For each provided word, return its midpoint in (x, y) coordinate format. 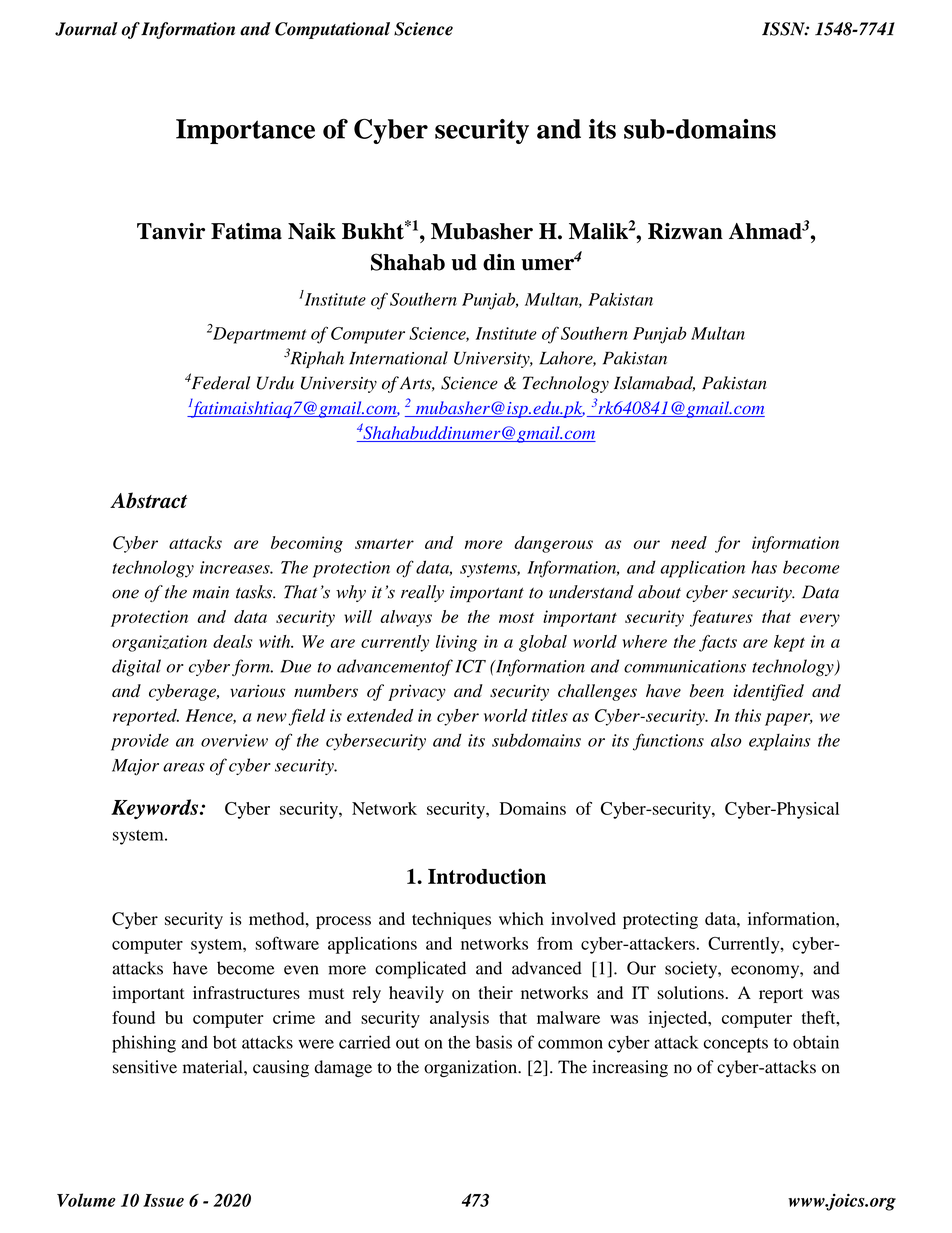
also (726, 740)
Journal (86, 29)
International (398, 358)
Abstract (148, 500)
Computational (332, 30)
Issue (163, 1200)
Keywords (156, 809)
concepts (736, 1045)
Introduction (487, 876)
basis (494, 1042)
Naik (312, 231)
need (689, 542)
